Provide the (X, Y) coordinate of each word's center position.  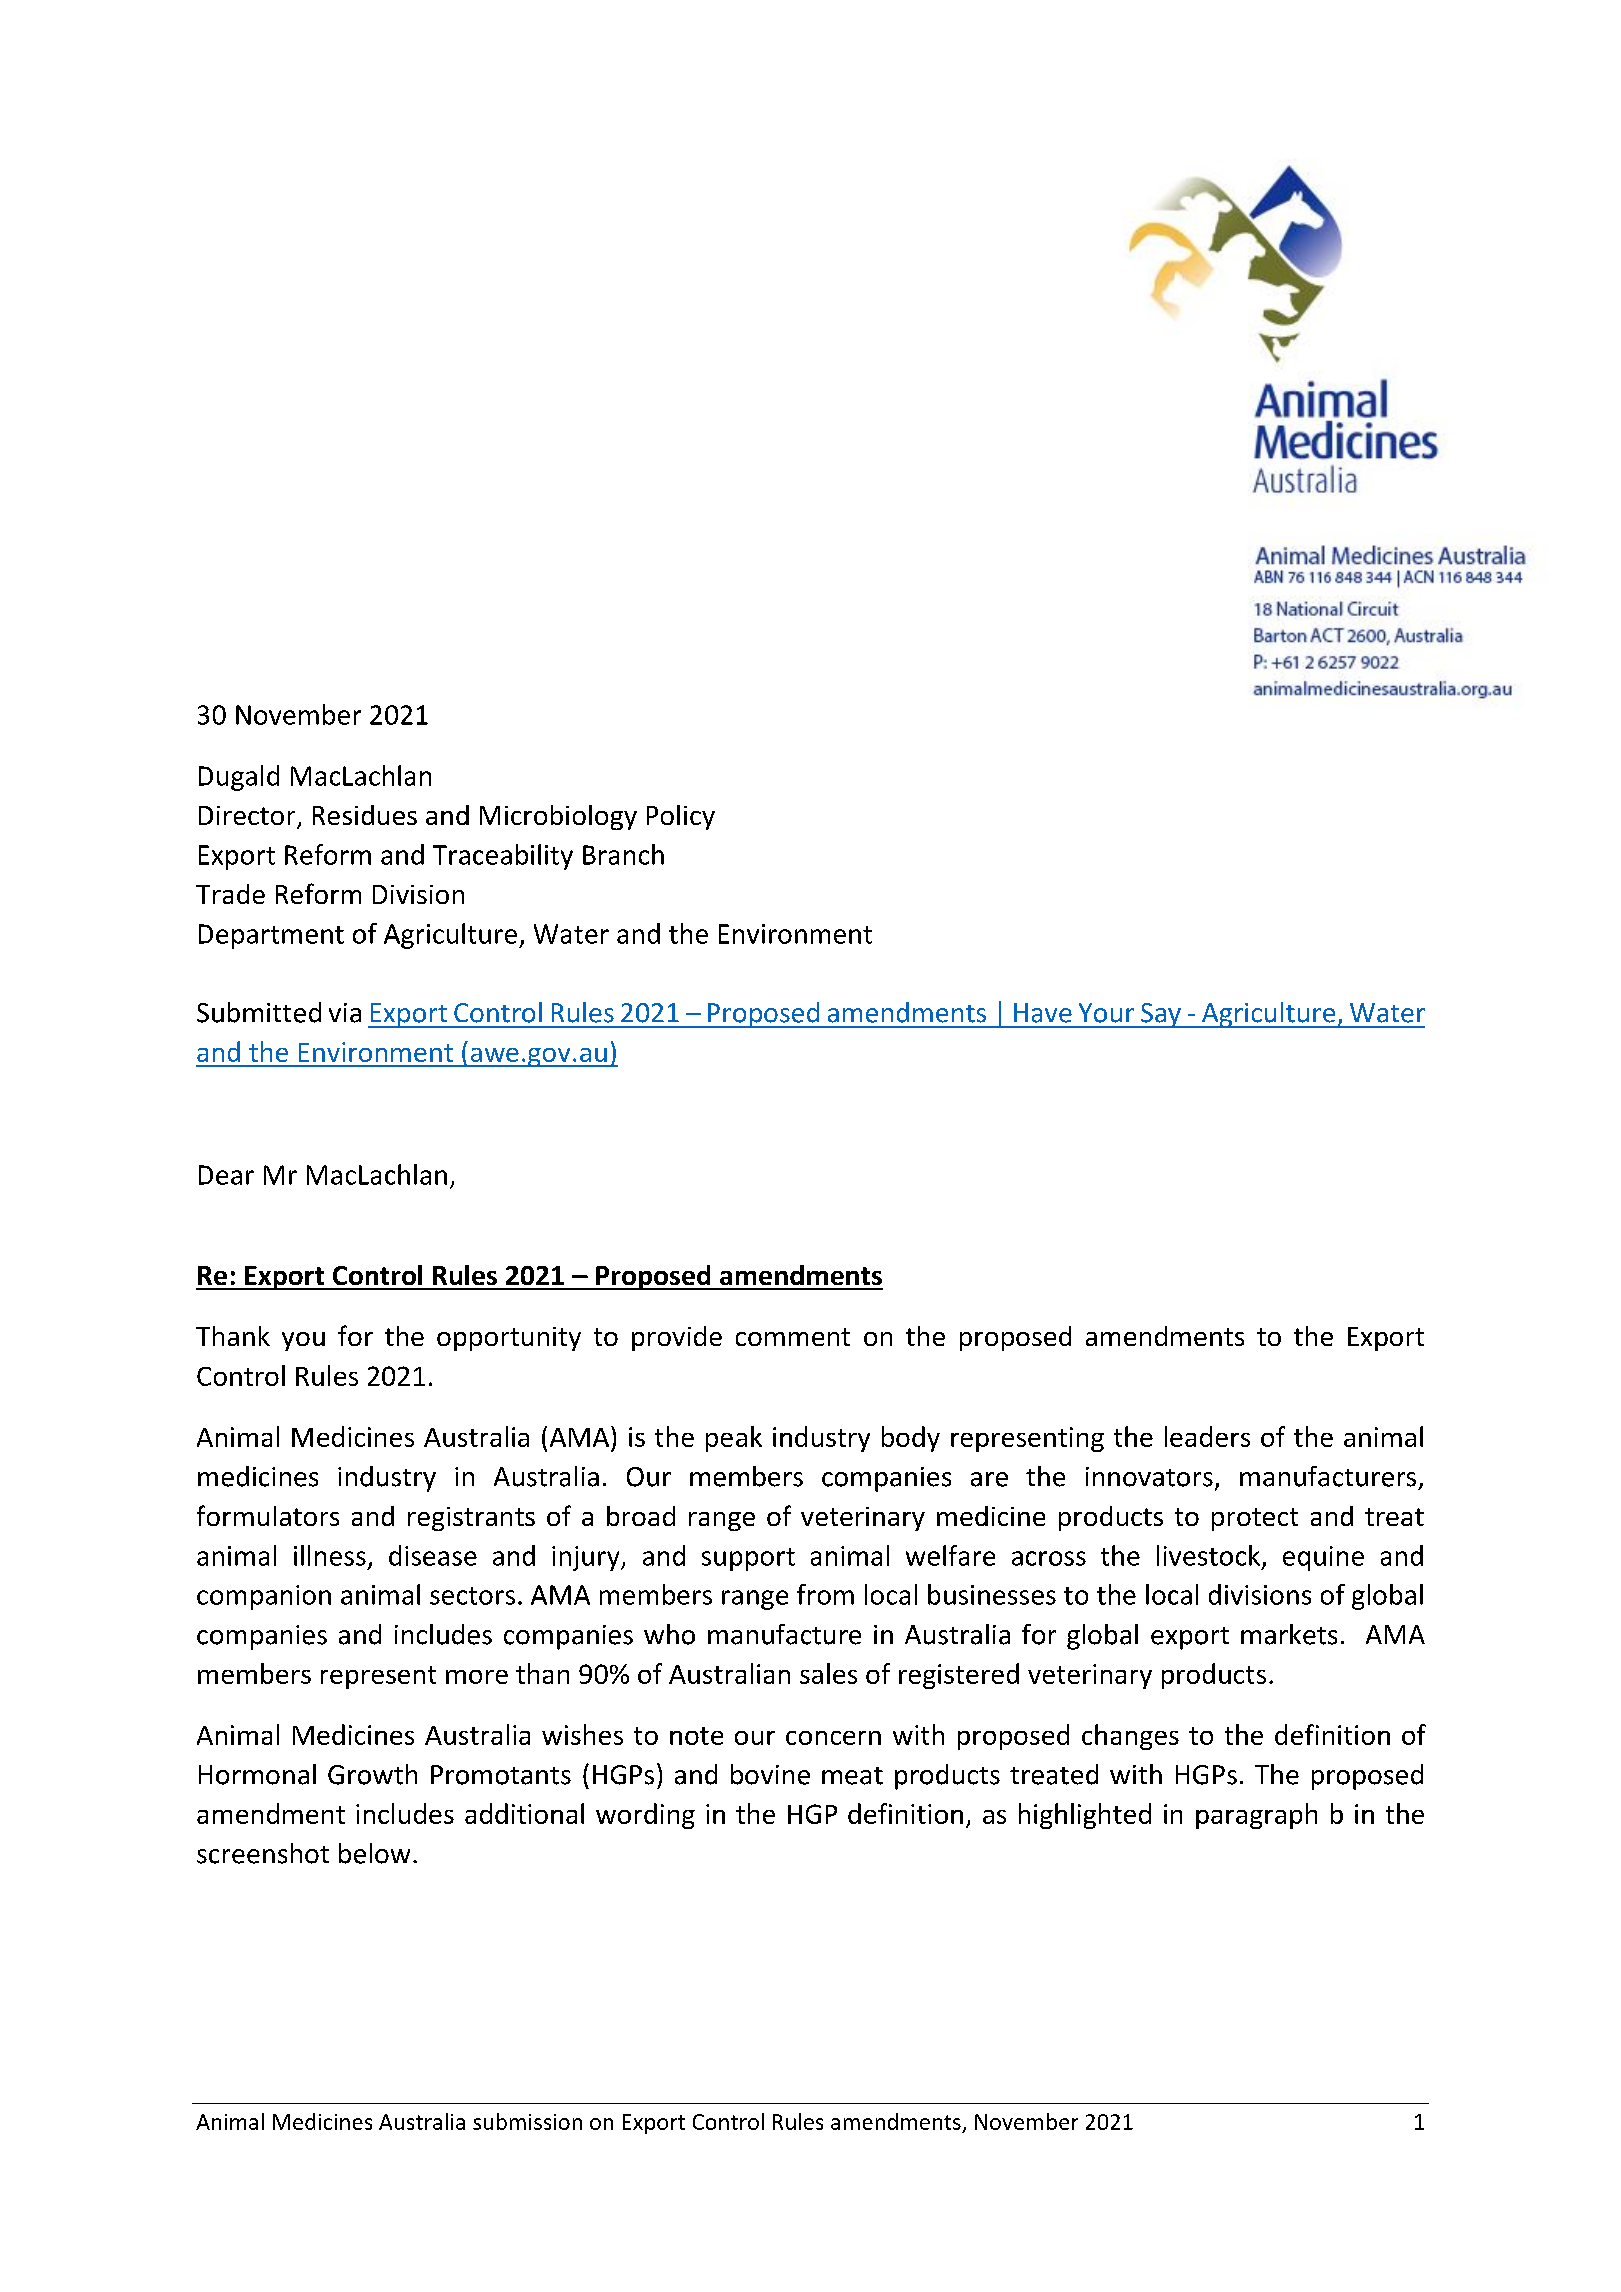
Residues (365, 815)
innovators (1149, 1477)
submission (527, 2121)
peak (734, 1439)
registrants (471, 1519)
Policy (681, 817)
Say (1161, 1015)
